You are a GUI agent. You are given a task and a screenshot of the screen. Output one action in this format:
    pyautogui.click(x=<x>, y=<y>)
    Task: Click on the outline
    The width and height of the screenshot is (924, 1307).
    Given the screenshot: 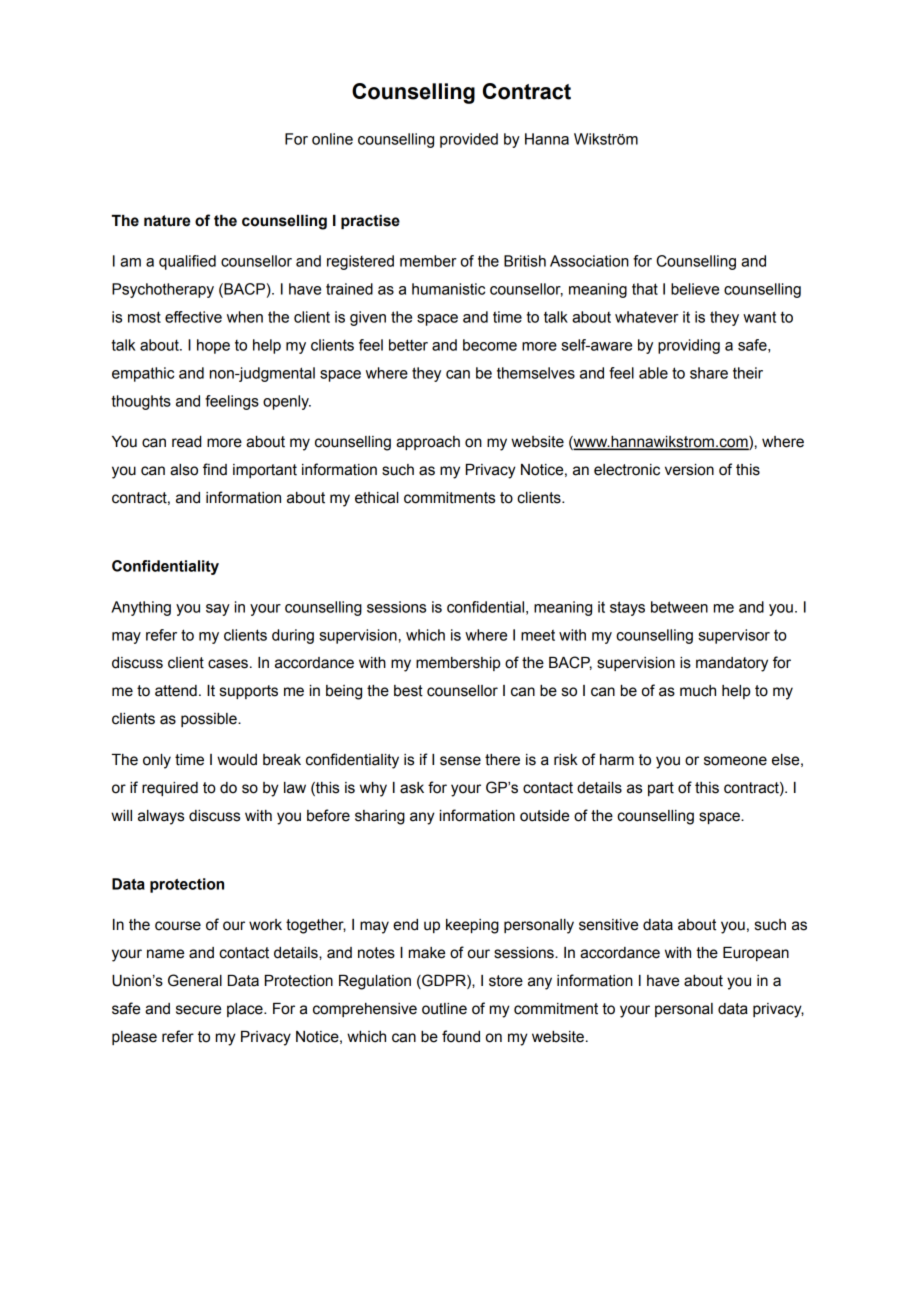 What is the action you would take?
    pyautogui.click(x=444, y=1009)
